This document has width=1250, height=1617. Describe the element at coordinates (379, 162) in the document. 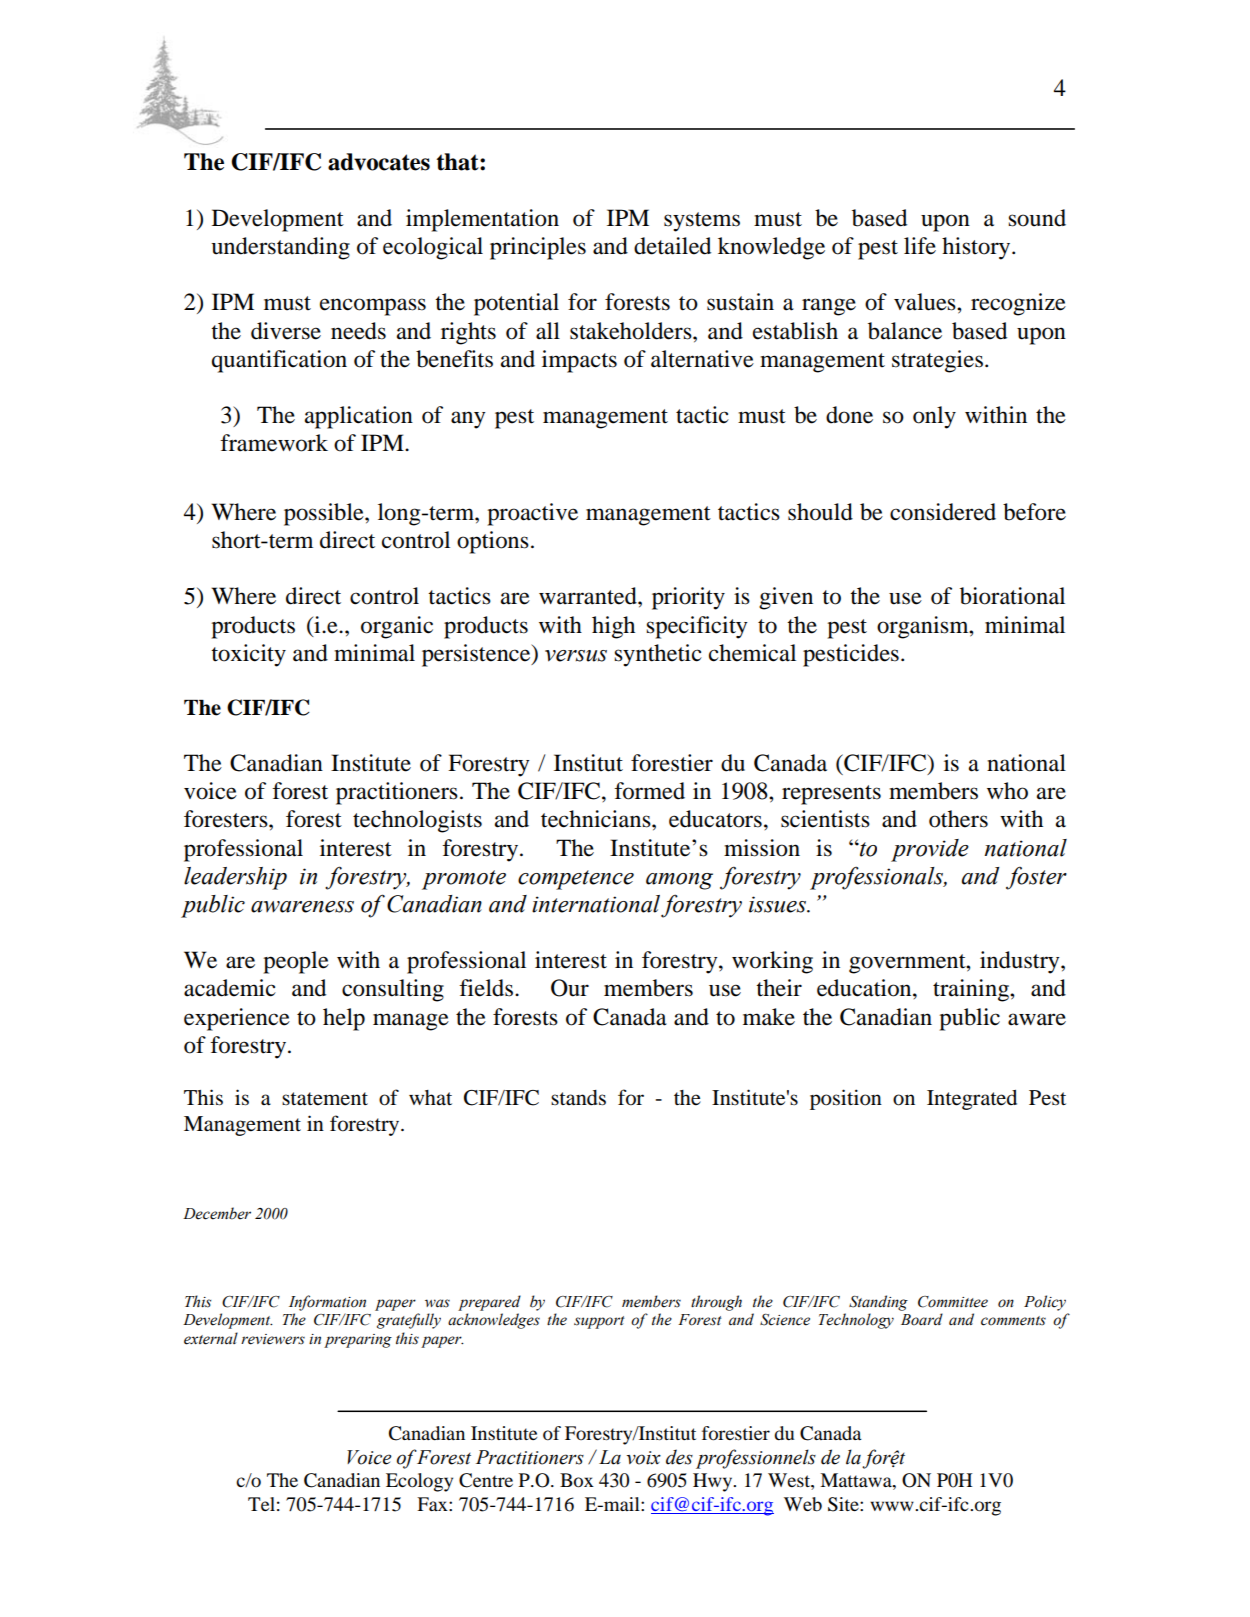

I see `advocates` at that location.
